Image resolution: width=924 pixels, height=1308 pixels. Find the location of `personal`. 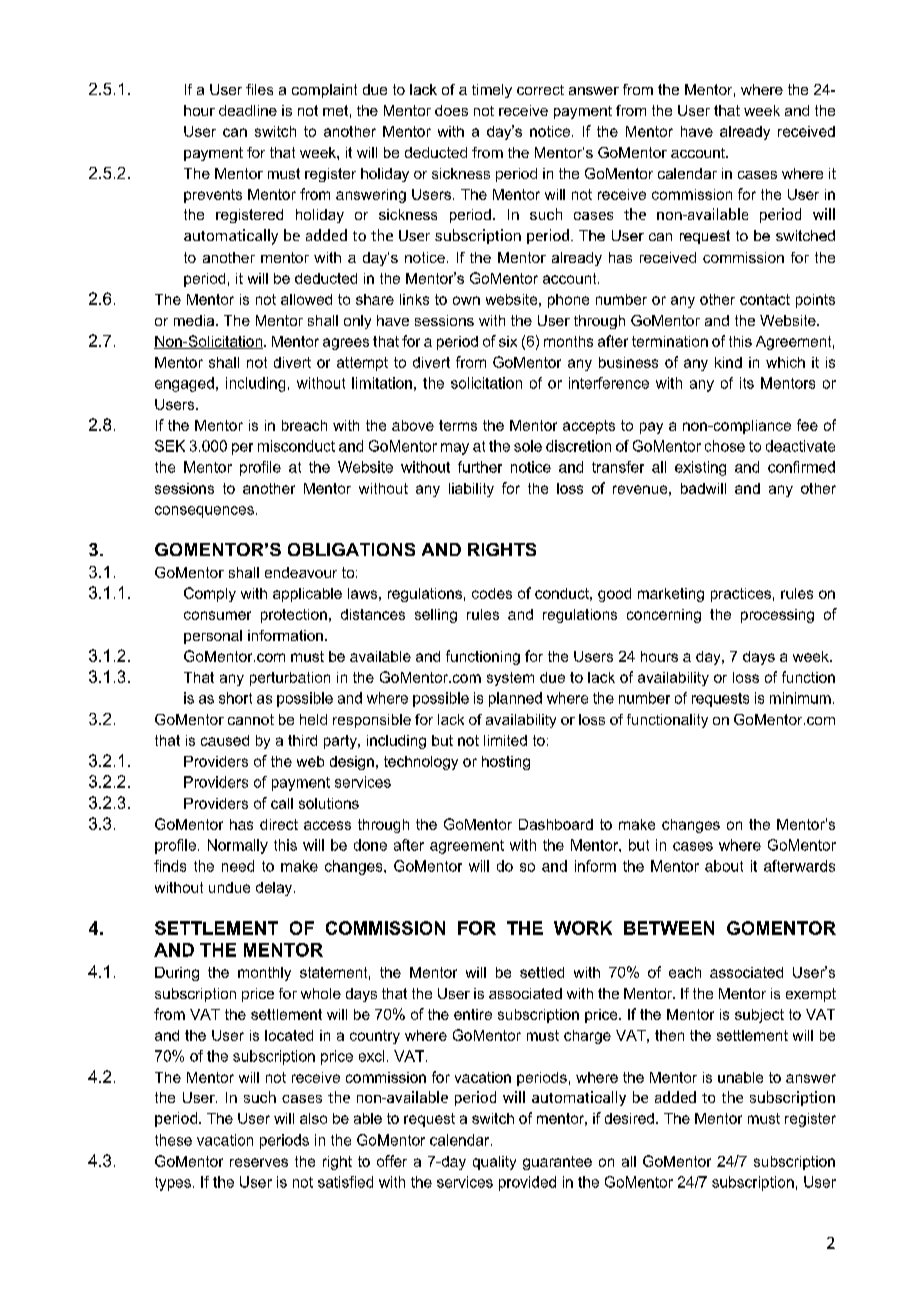

personal is located at coordinates (213, 637).
